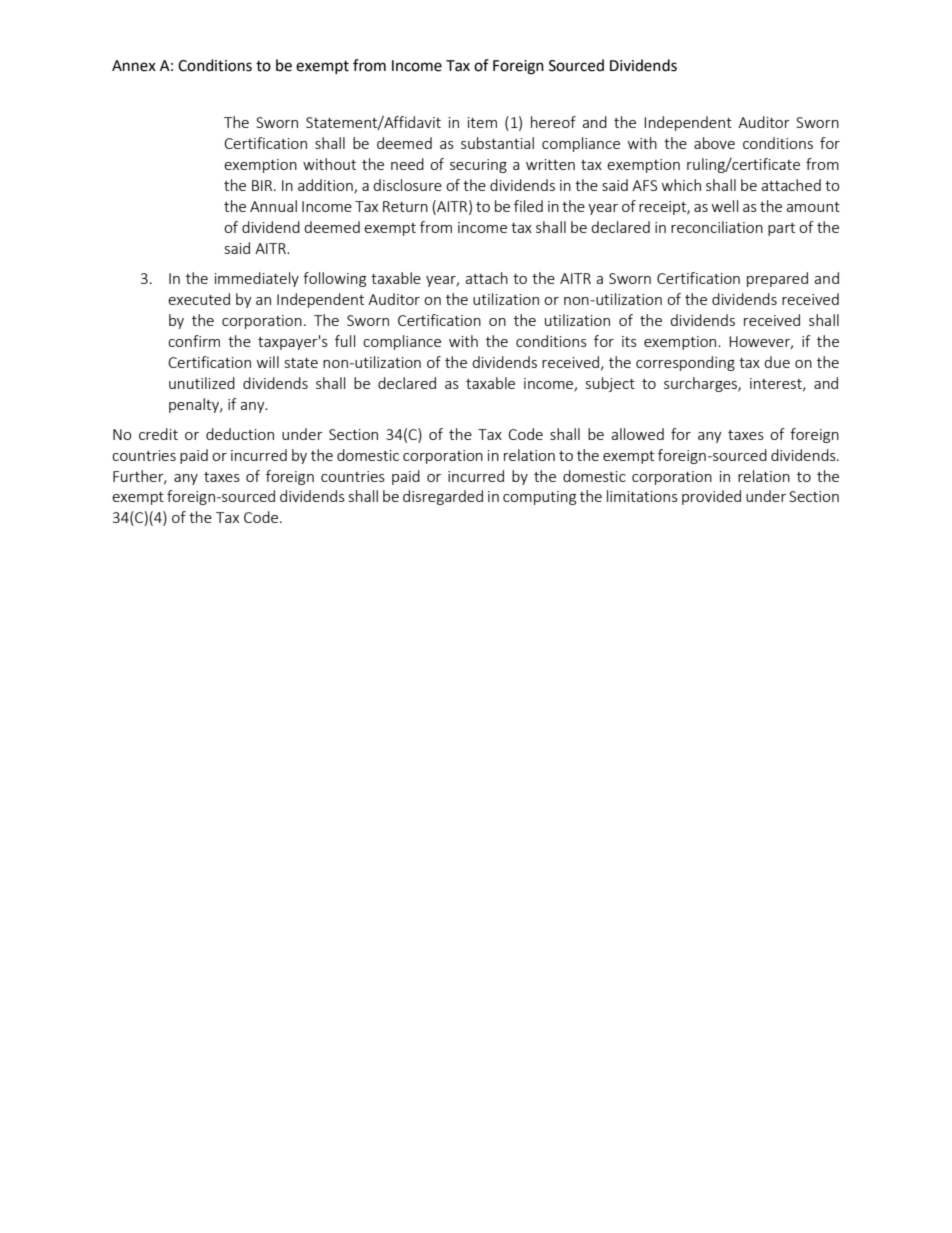 Image resolution: width=952 pixels, height=1233 pixels. I want to click on above, so click(714, 143).
